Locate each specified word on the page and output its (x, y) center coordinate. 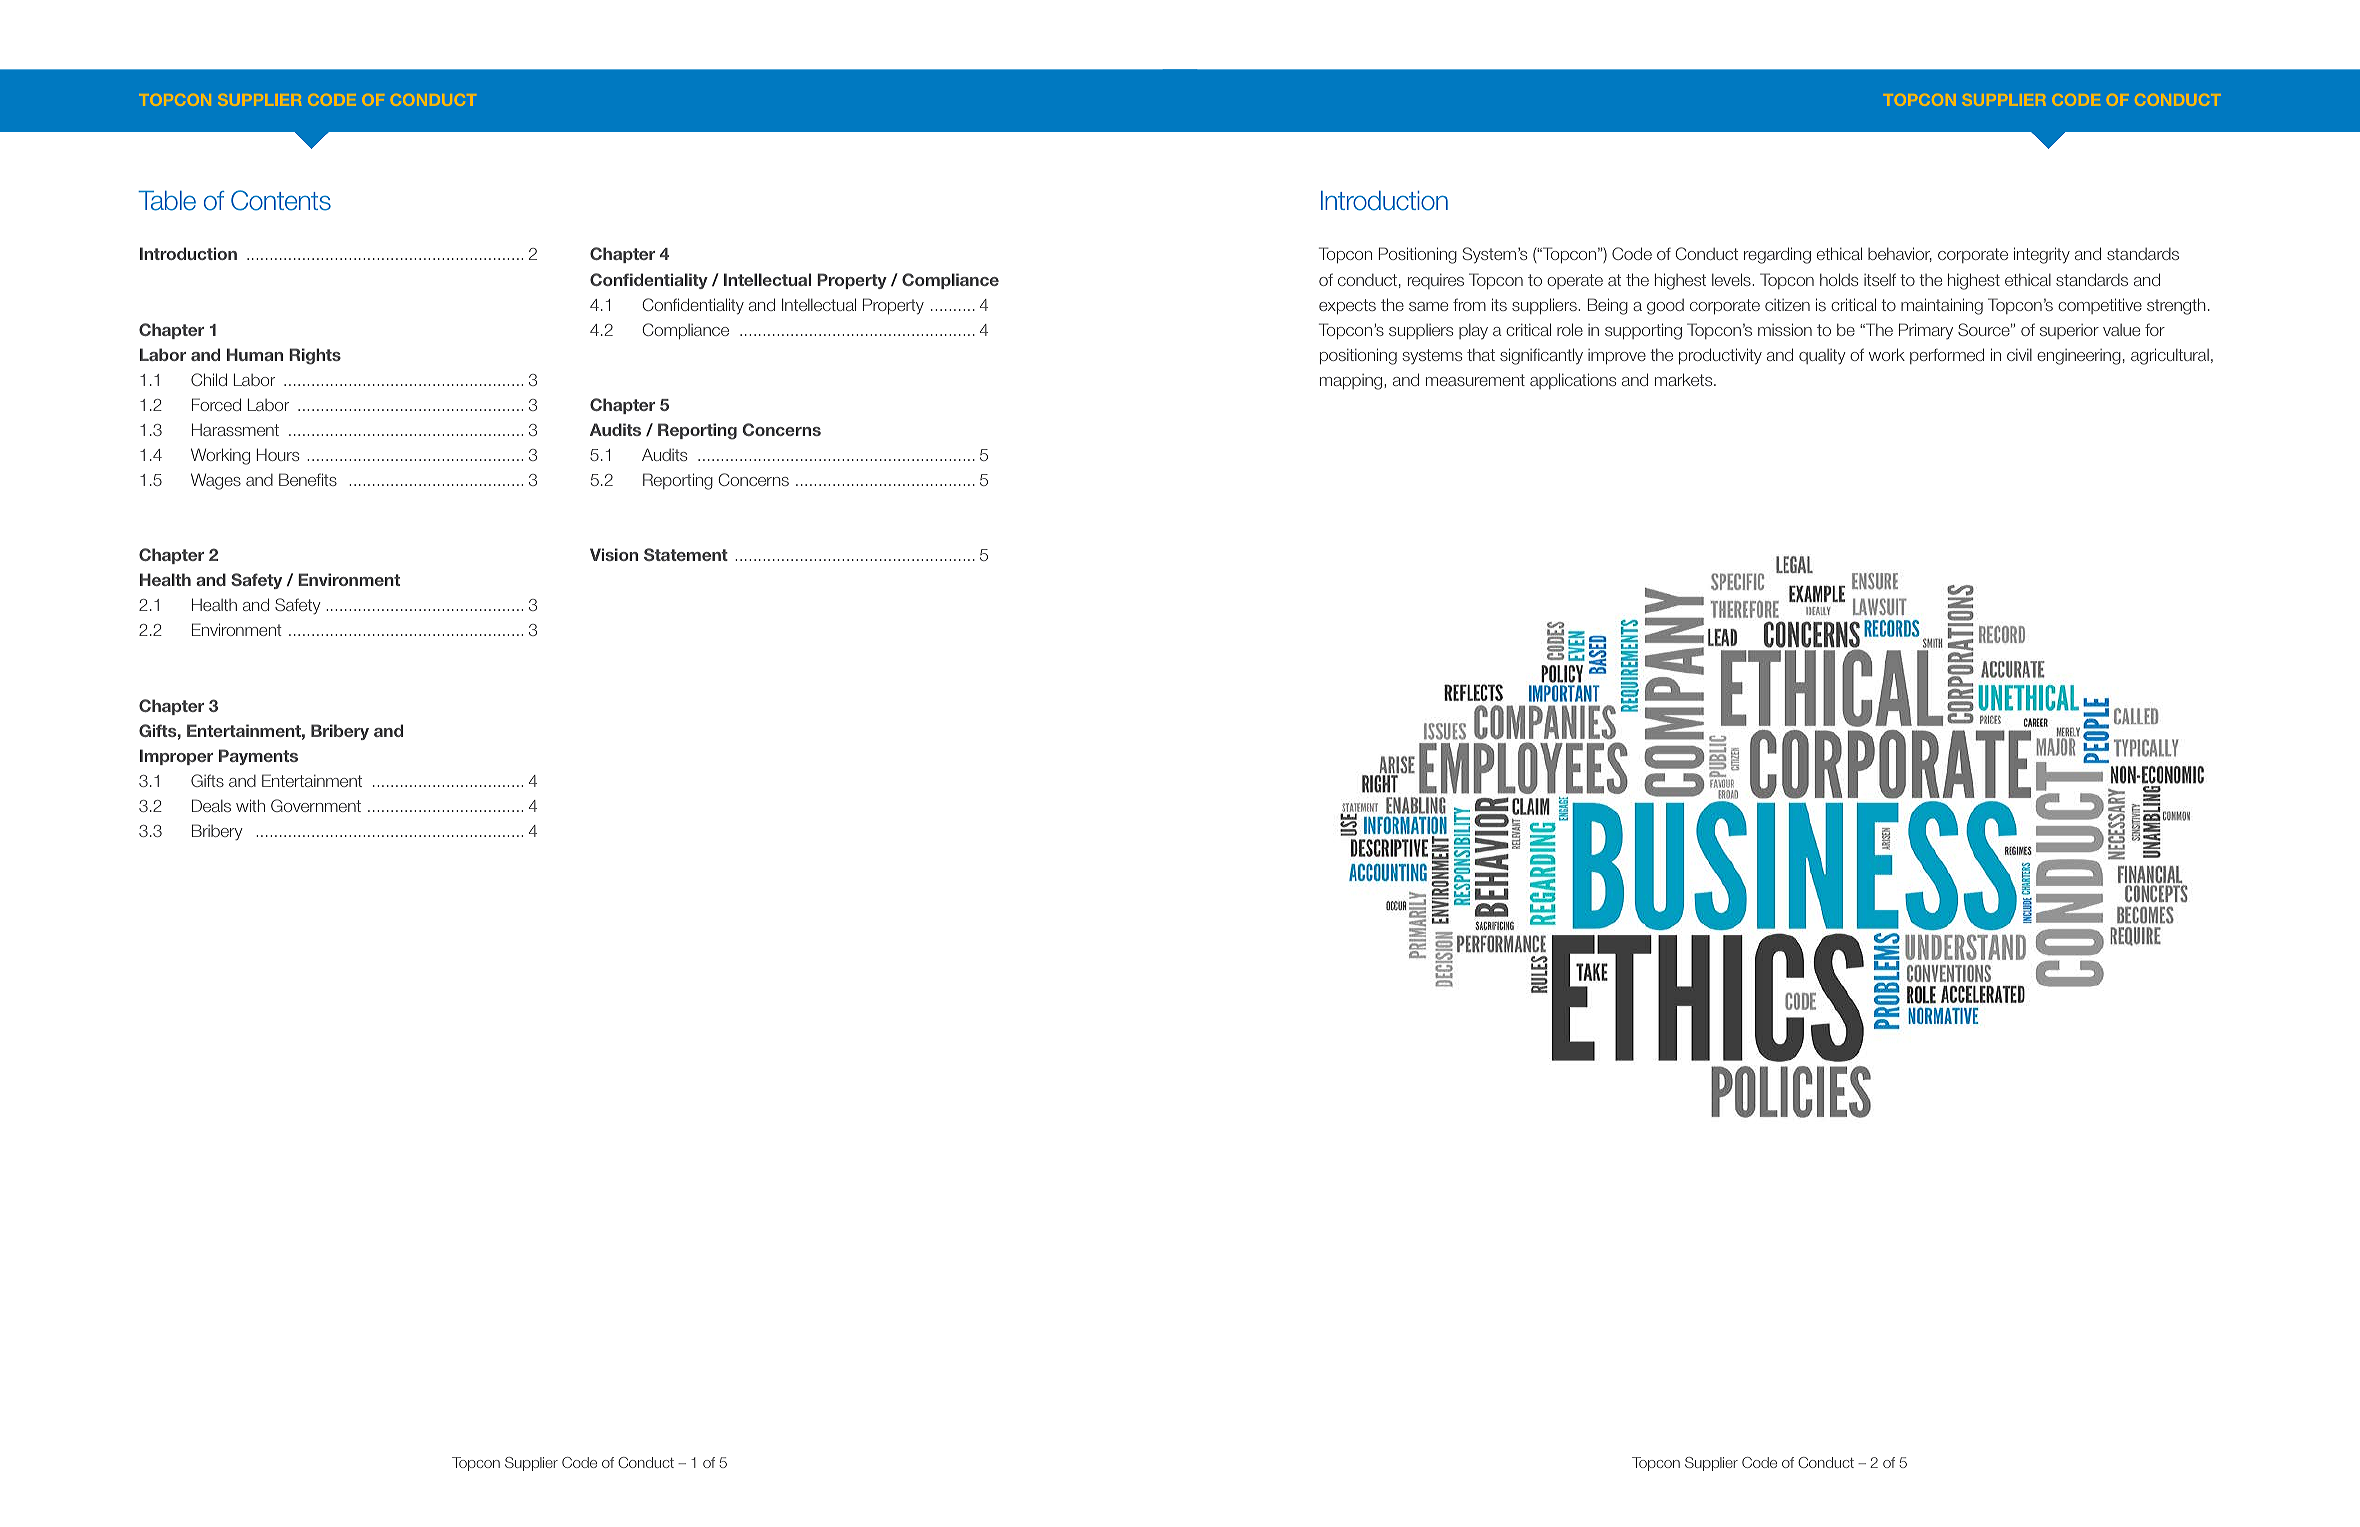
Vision (614, 554)
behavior (1900, 254)
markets (1685, 379)
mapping (1352, 382)
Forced (216, 404)
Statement (686, 554)
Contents (281, 200)
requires (1436, 281)
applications (1573, 381)
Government (316, 805)
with (250, 805)
